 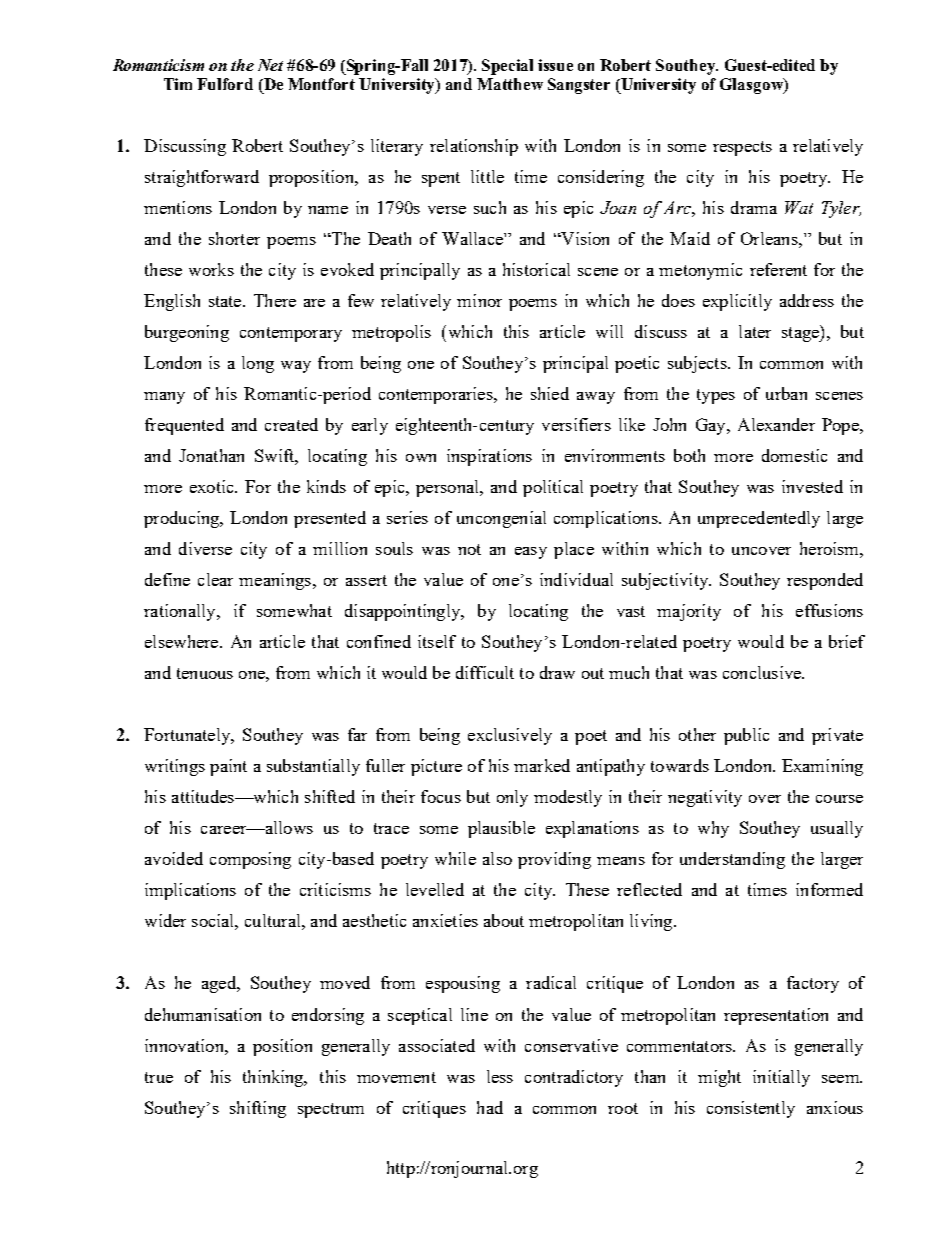 I want to click on easy, so click(x=531, y=553).
